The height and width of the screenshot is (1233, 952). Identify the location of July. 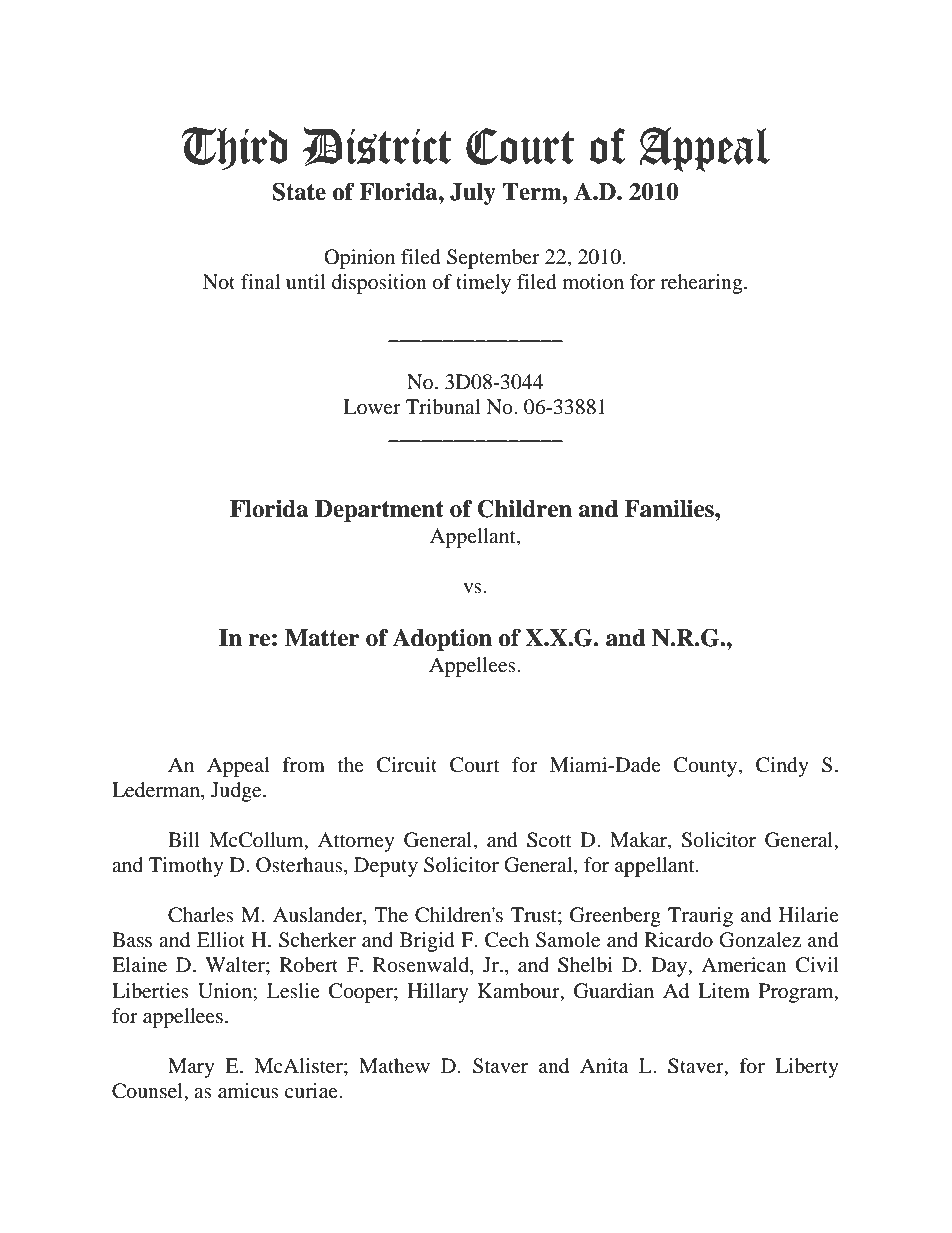
(473, 194).
